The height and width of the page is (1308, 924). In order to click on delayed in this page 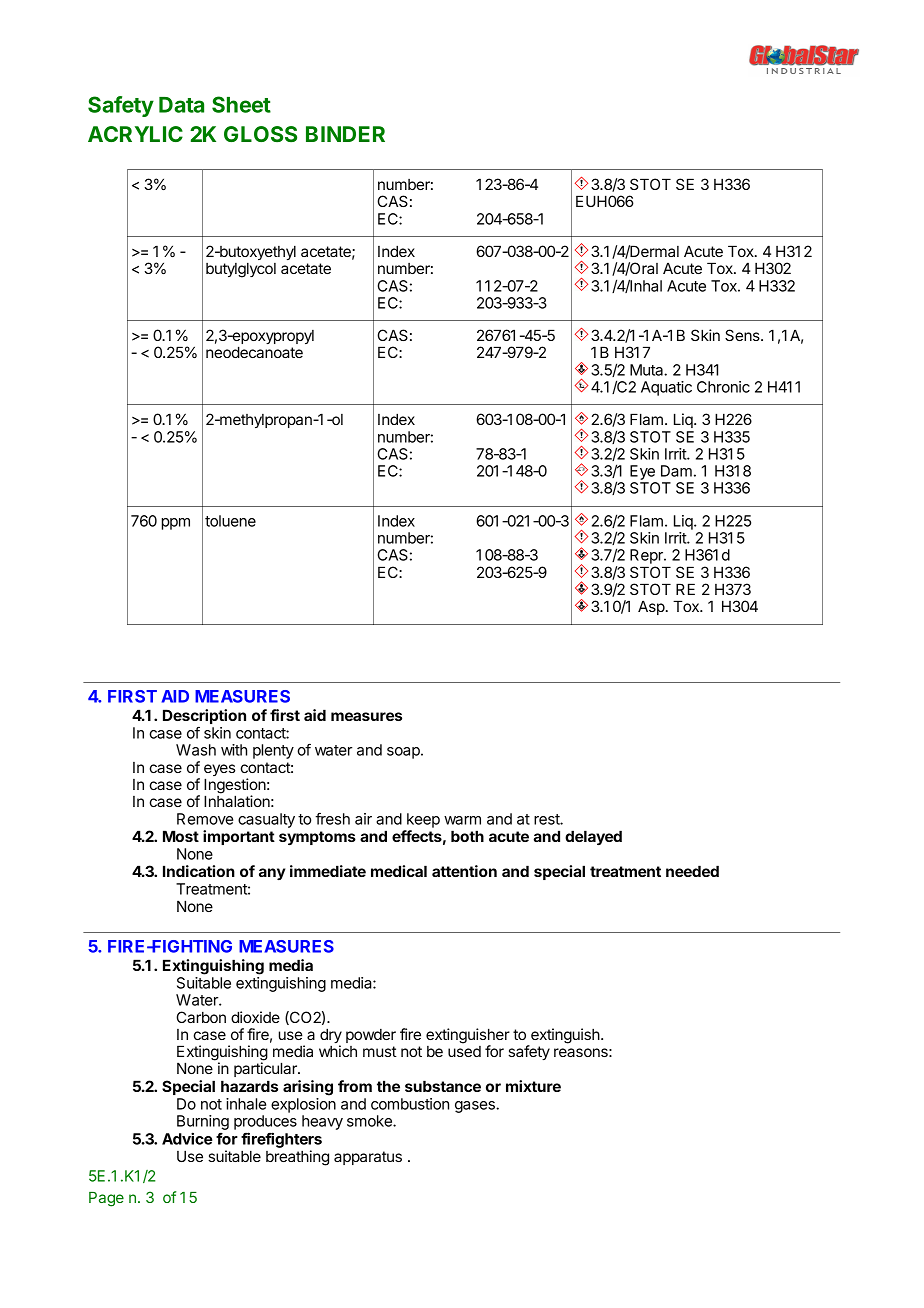, I will do `click(593, 837)`.
